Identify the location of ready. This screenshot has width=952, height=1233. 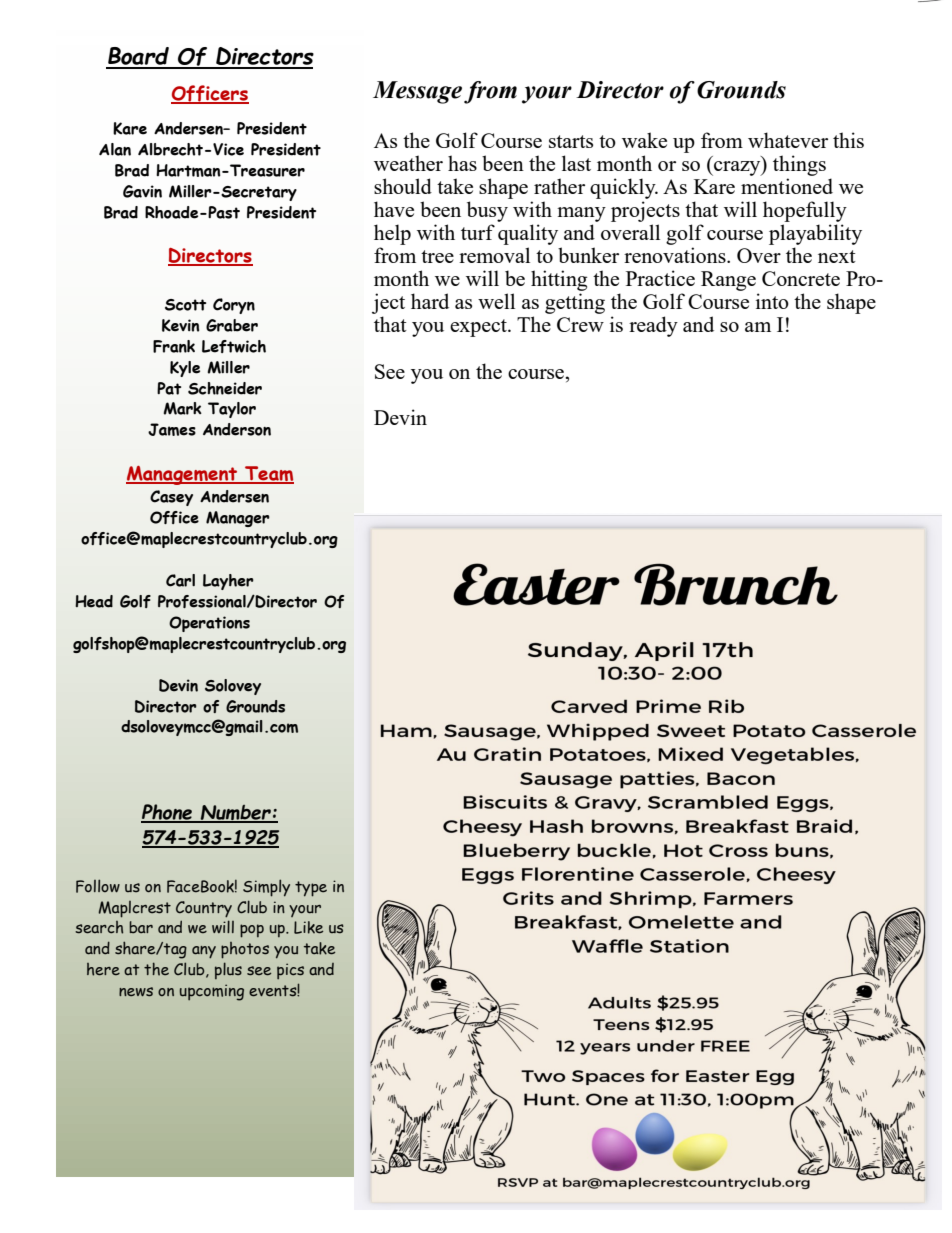
(653, 326).
